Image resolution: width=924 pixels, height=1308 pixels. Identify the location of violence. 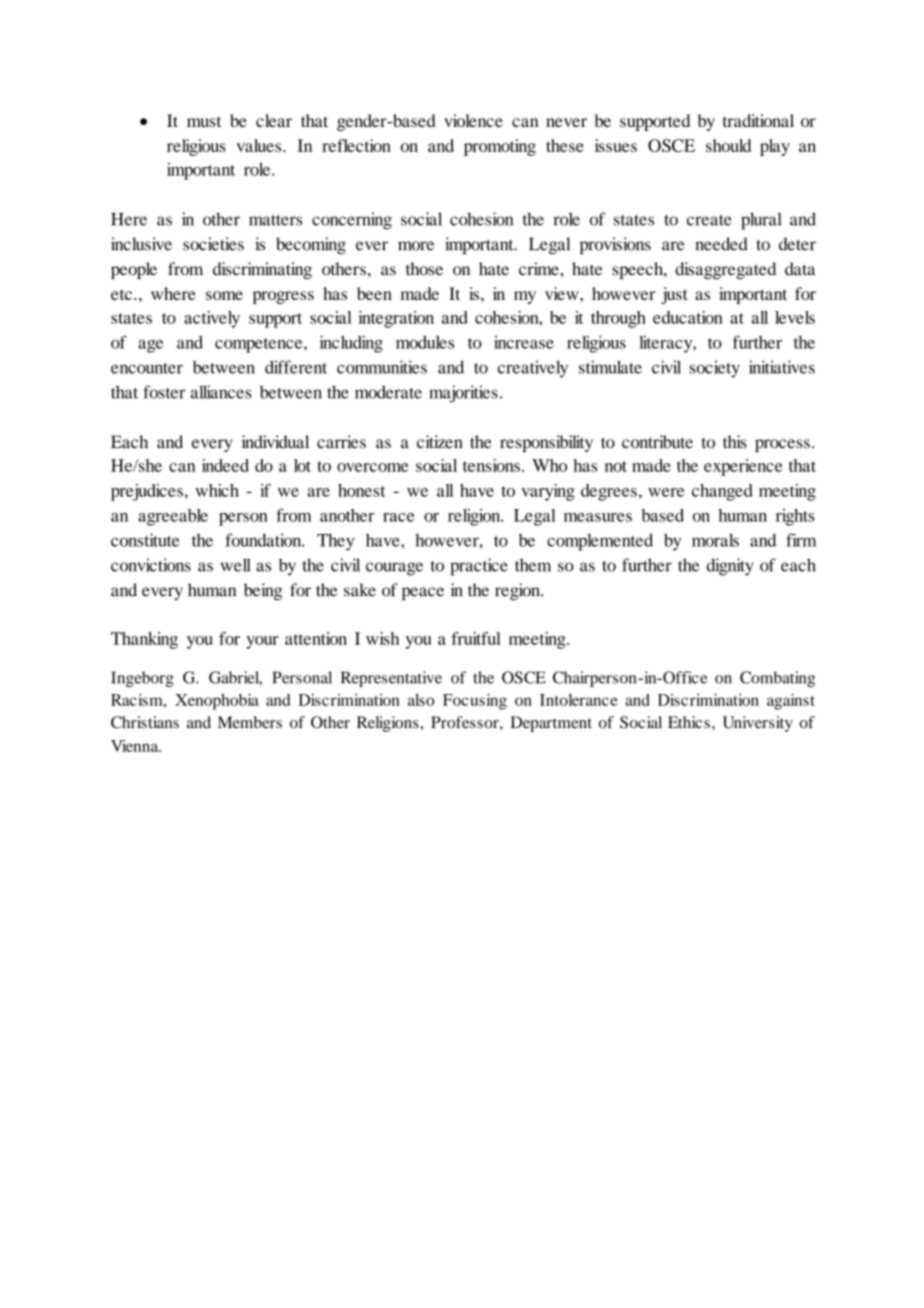
(473, 120).
